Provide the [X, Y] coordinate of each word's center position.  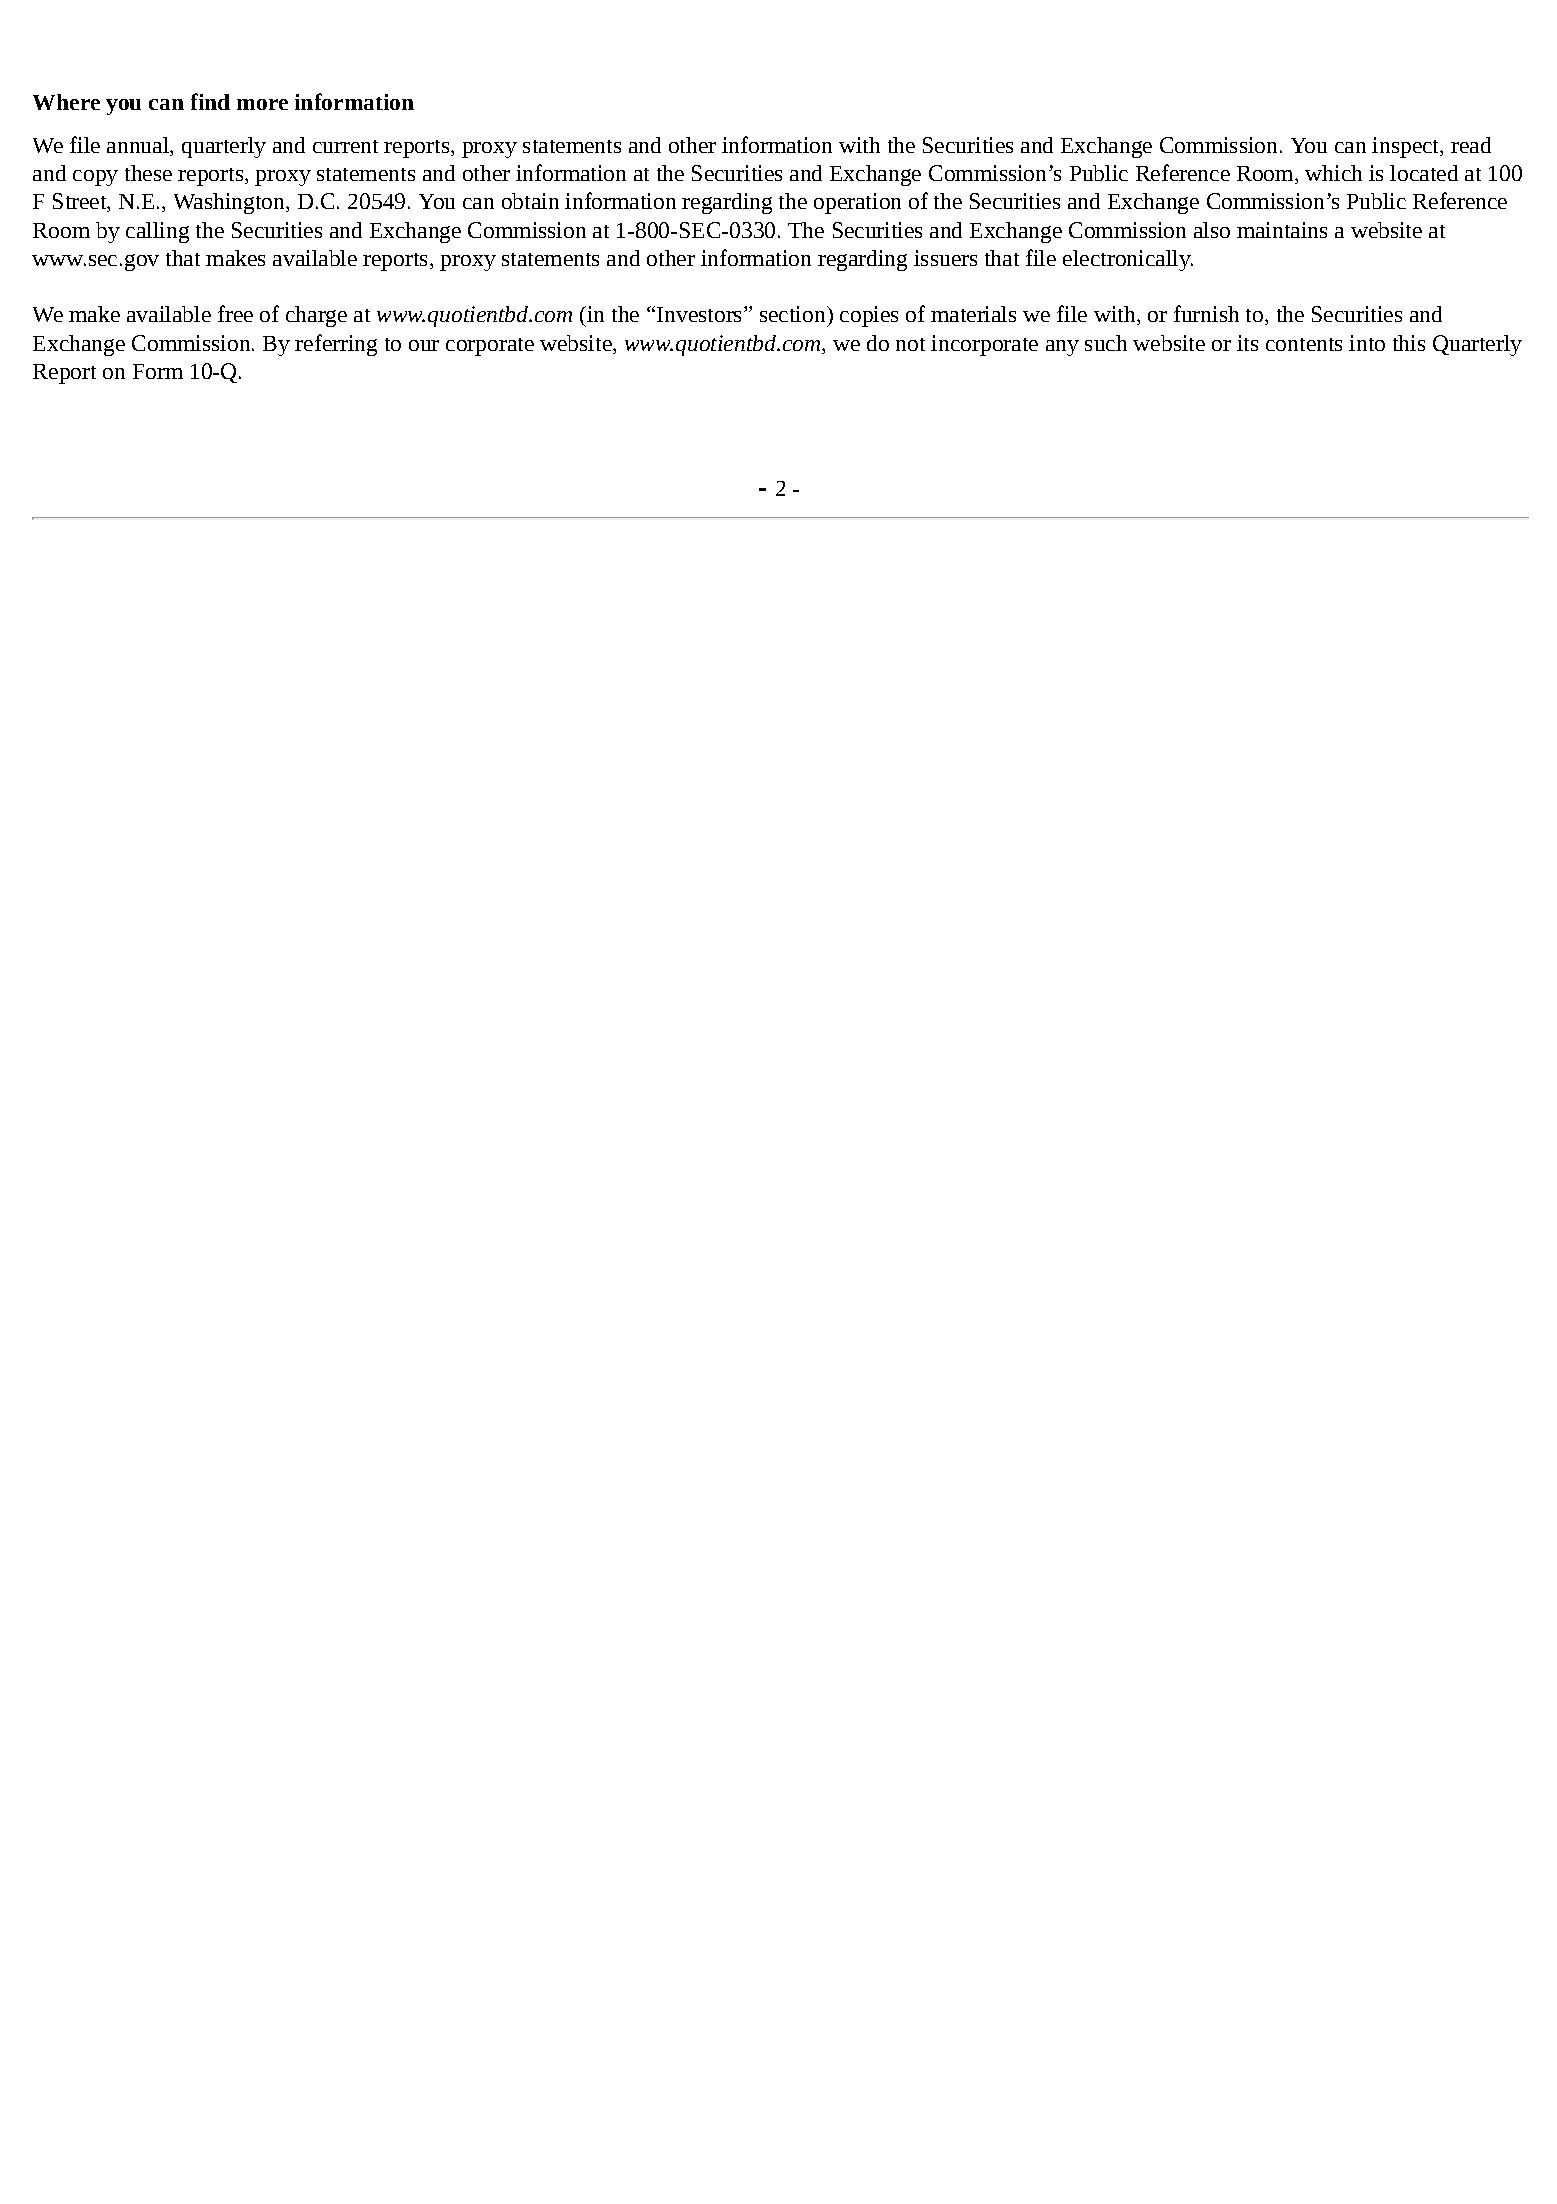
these [148, 173]
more [262, 104]
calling [157, 232]
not [910, 344]
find [210, 101]
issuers [945, 258]
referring [336, 345]
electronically [1128, 260]
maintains [1282, 230]
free [235, 313]
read [1471, 145]
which [1333, 173]
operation [857, 203]
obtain [530, 201]
